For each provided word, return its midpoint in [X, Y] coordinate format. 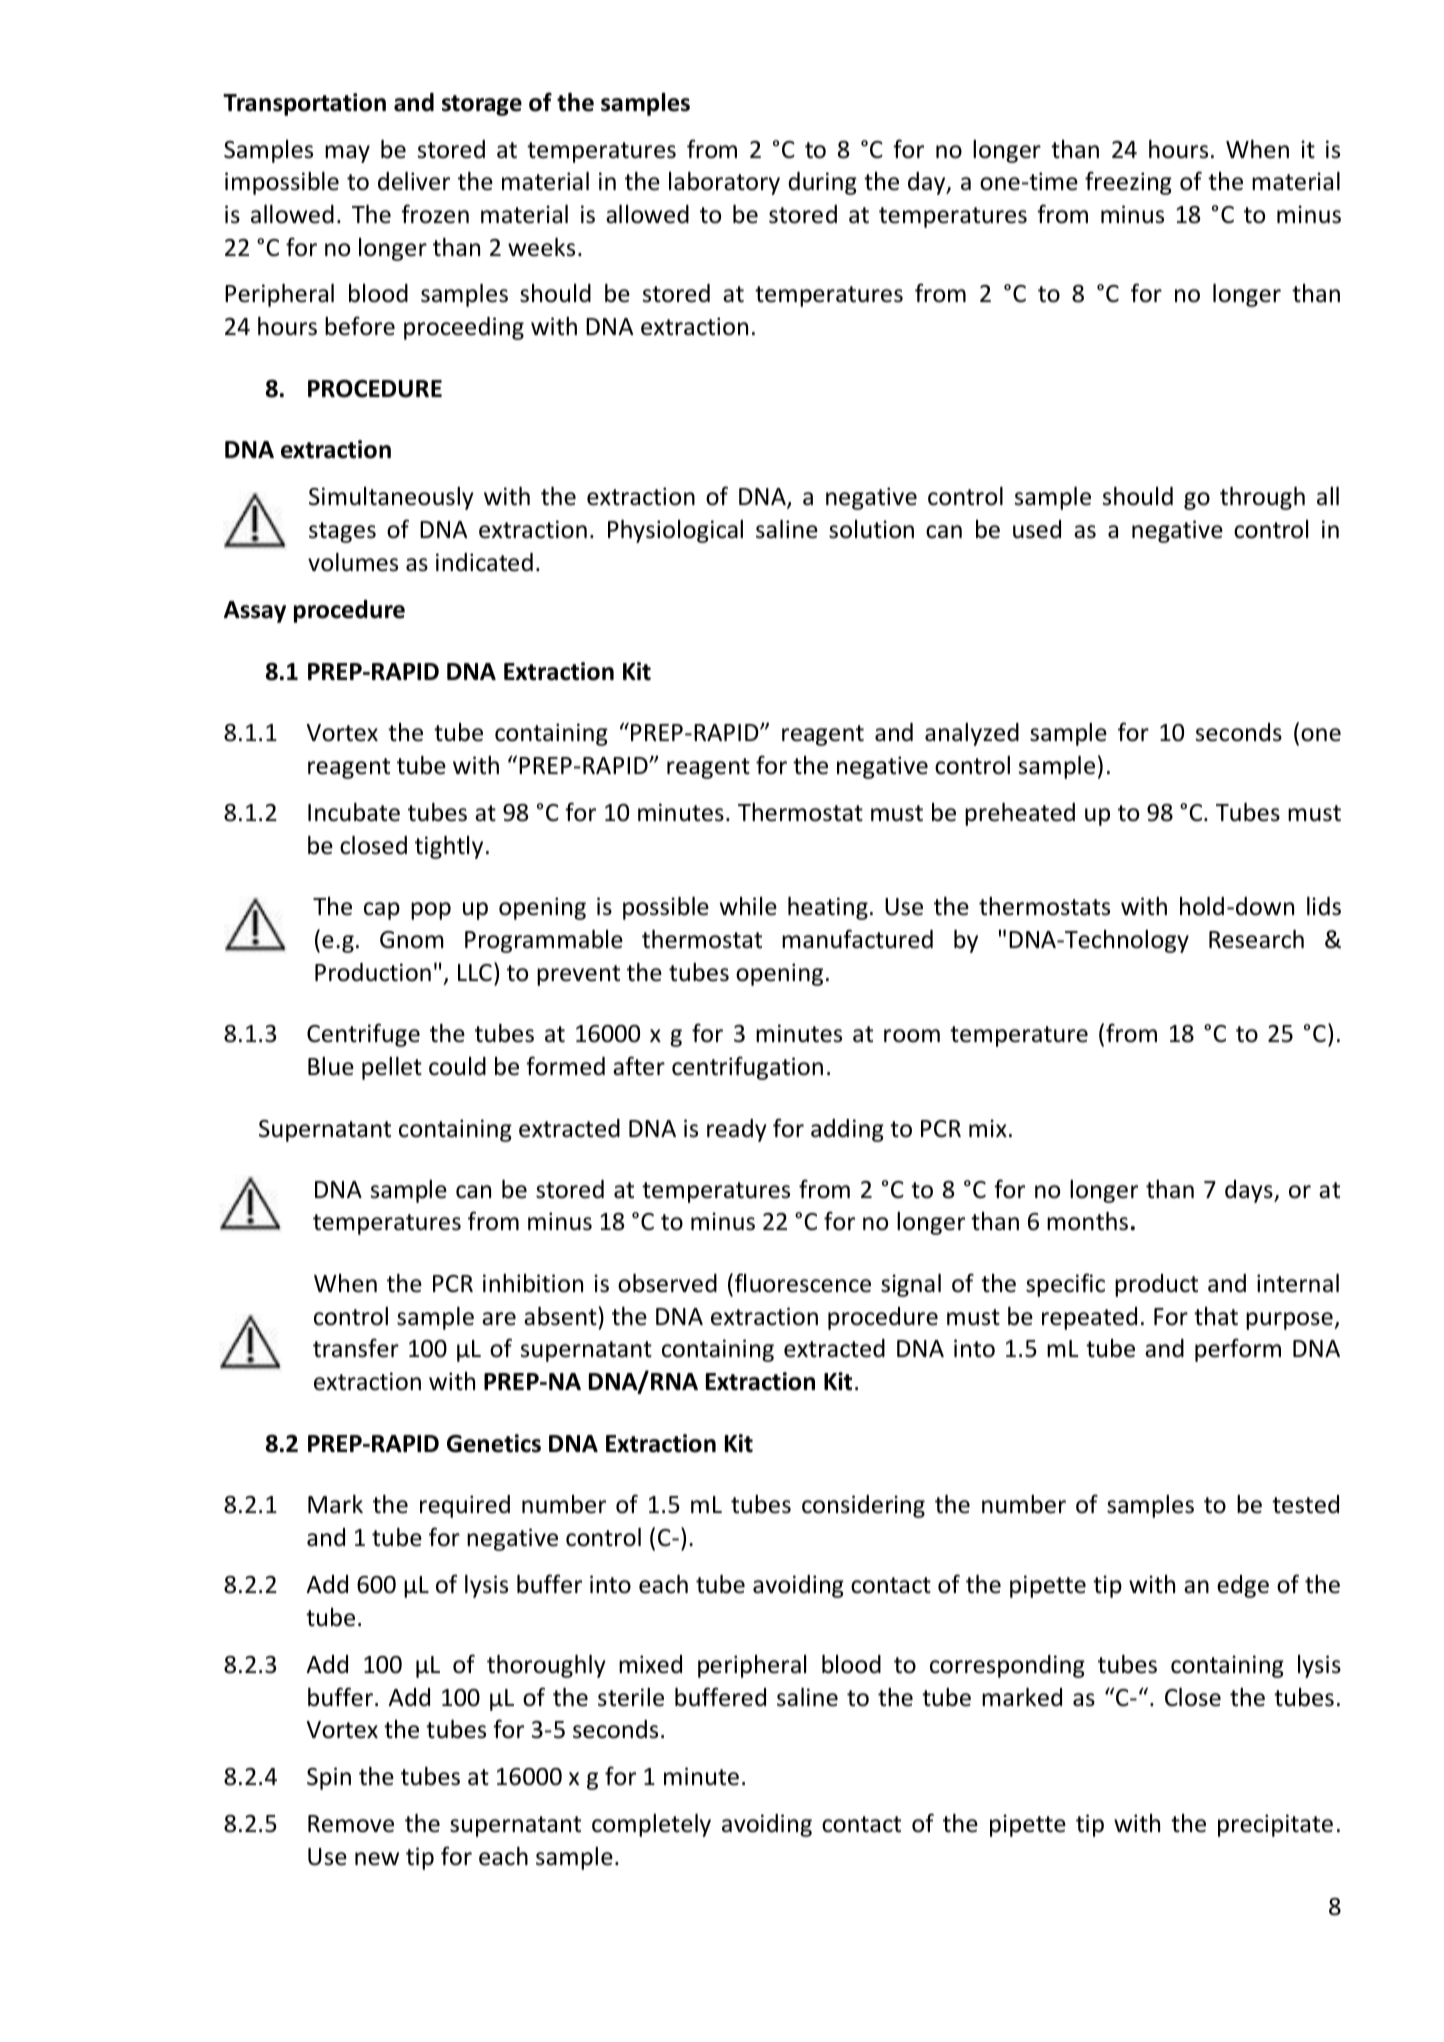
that [1216, 1316]
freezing [1128, 183]
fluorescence [803, 1283]
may [347, 154]
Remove [351, 1824]
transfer [356, 1348]
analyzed [972, 734]
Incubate [354, 812]
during [822, 183]
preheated [1020, 814]
